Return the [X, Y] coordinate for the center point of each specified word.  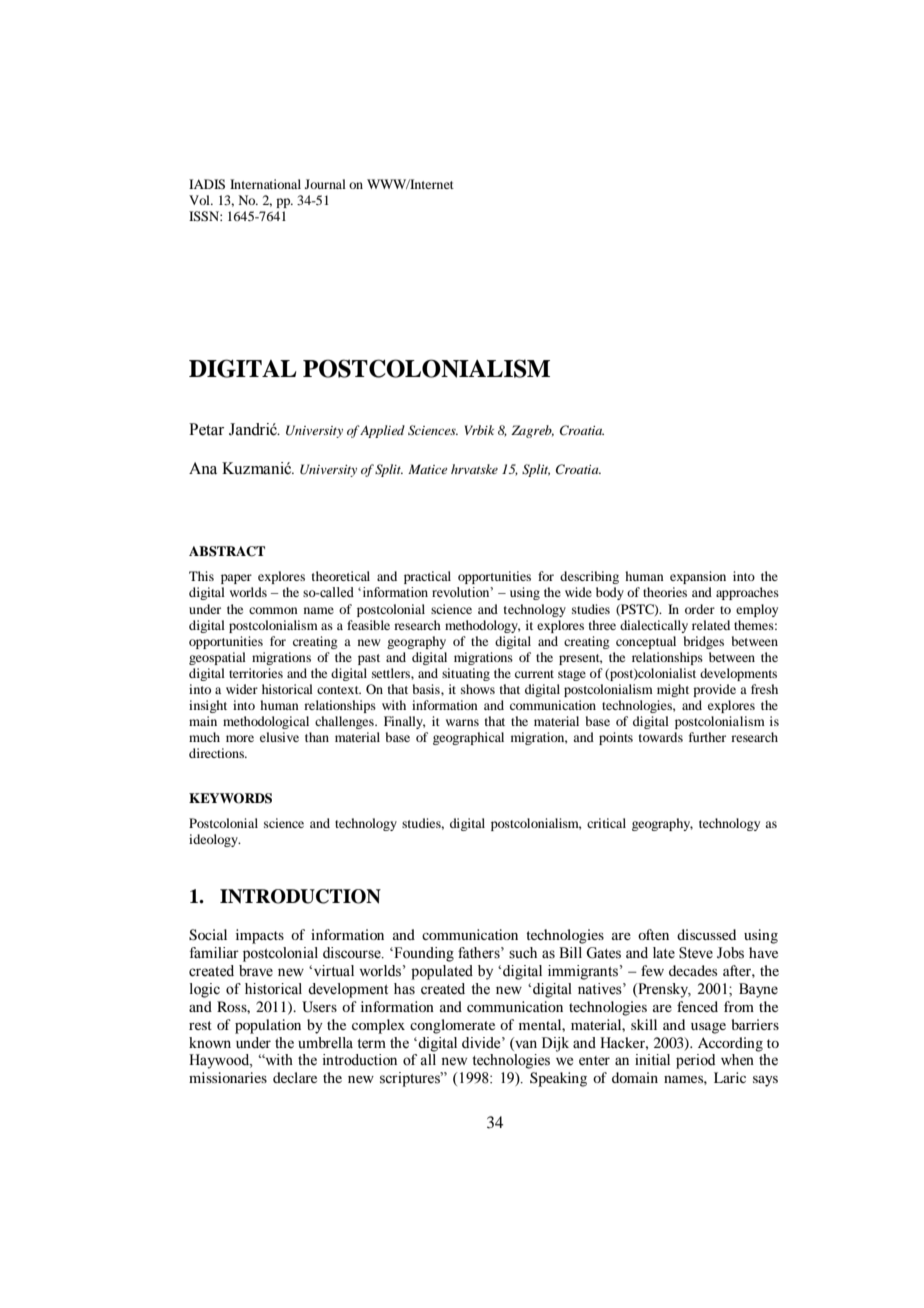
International [265, 184]
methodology [482, 626]
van [525, 1043]
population [268, 1026]
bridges [704, 642]
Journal [325, 184]
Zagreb [532, 431]
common [273, 610]
